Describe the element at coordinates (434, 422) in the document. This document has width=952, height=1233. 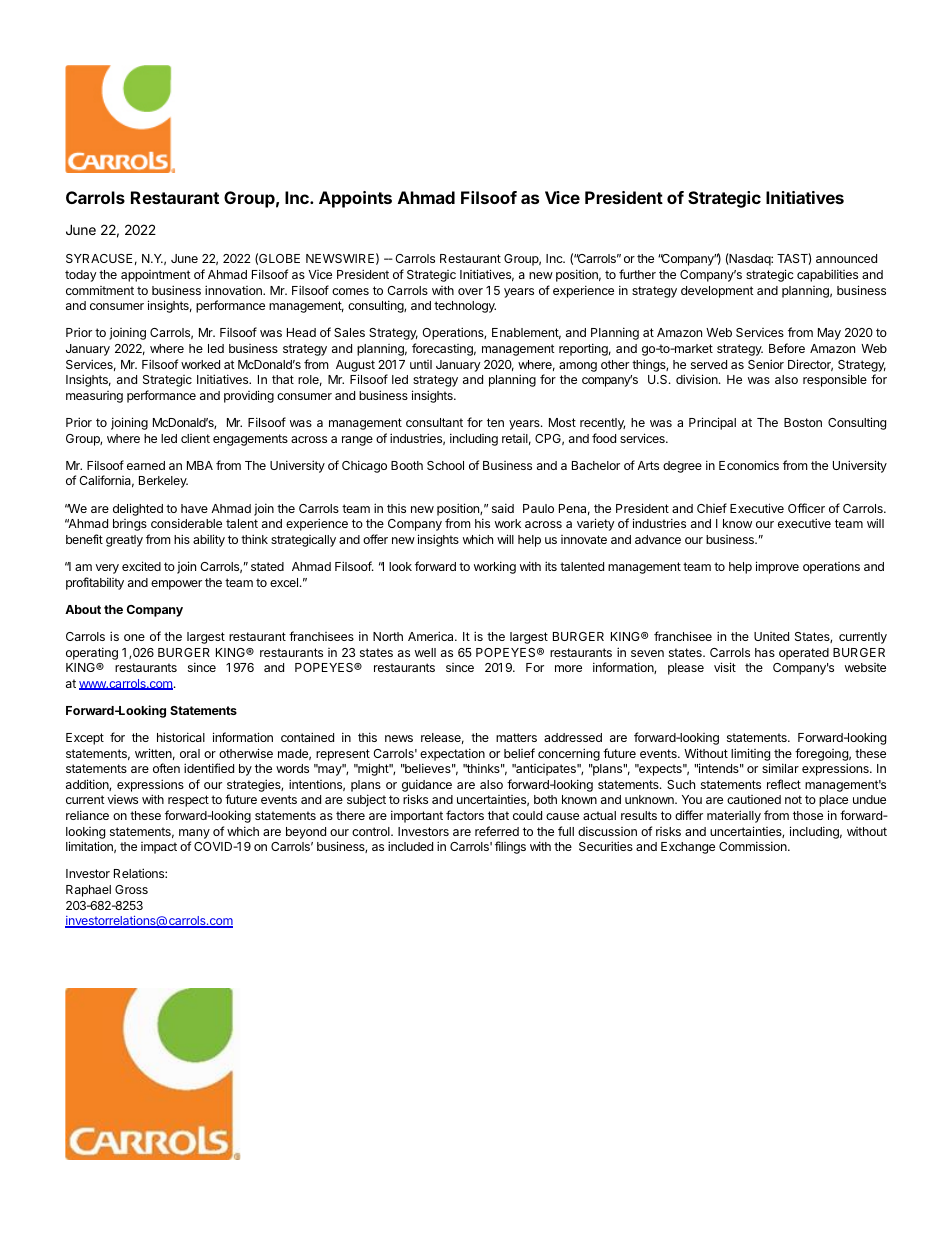
I see `consultant` at that location.
